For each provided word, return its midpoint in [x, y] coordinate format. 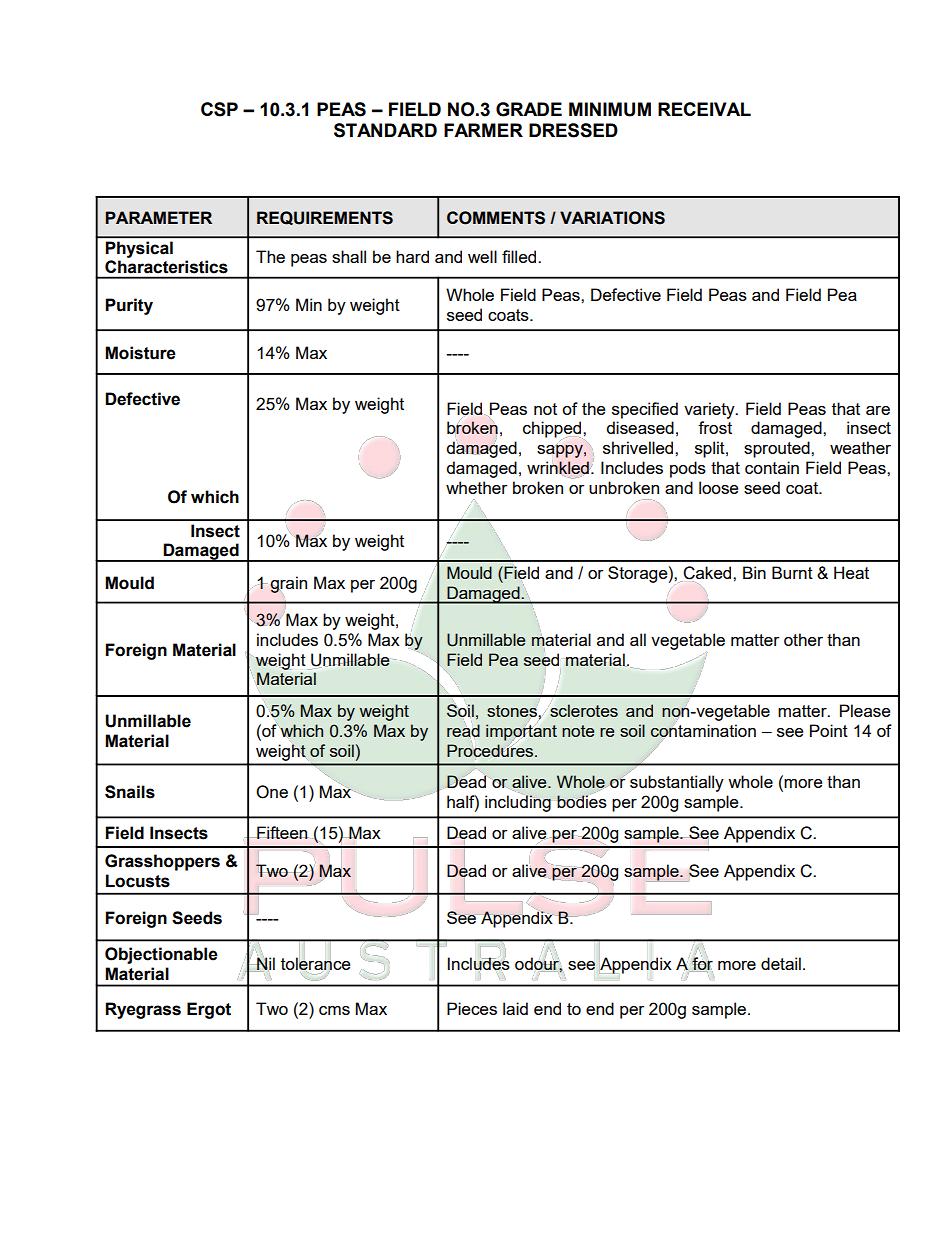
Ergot [209, 1010]
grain [288, 585]
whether [476, 487]
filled [520, 256]
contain [772, 467]
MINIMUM [610, 109]
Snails [130, 792]
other [803, 639]
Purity [129, 306]
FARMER [483, 130]
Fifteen [282, 832]
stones [512, 711]
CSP [219, 109]
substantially [677, 783]
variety [710, 410]
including [518, 802]
